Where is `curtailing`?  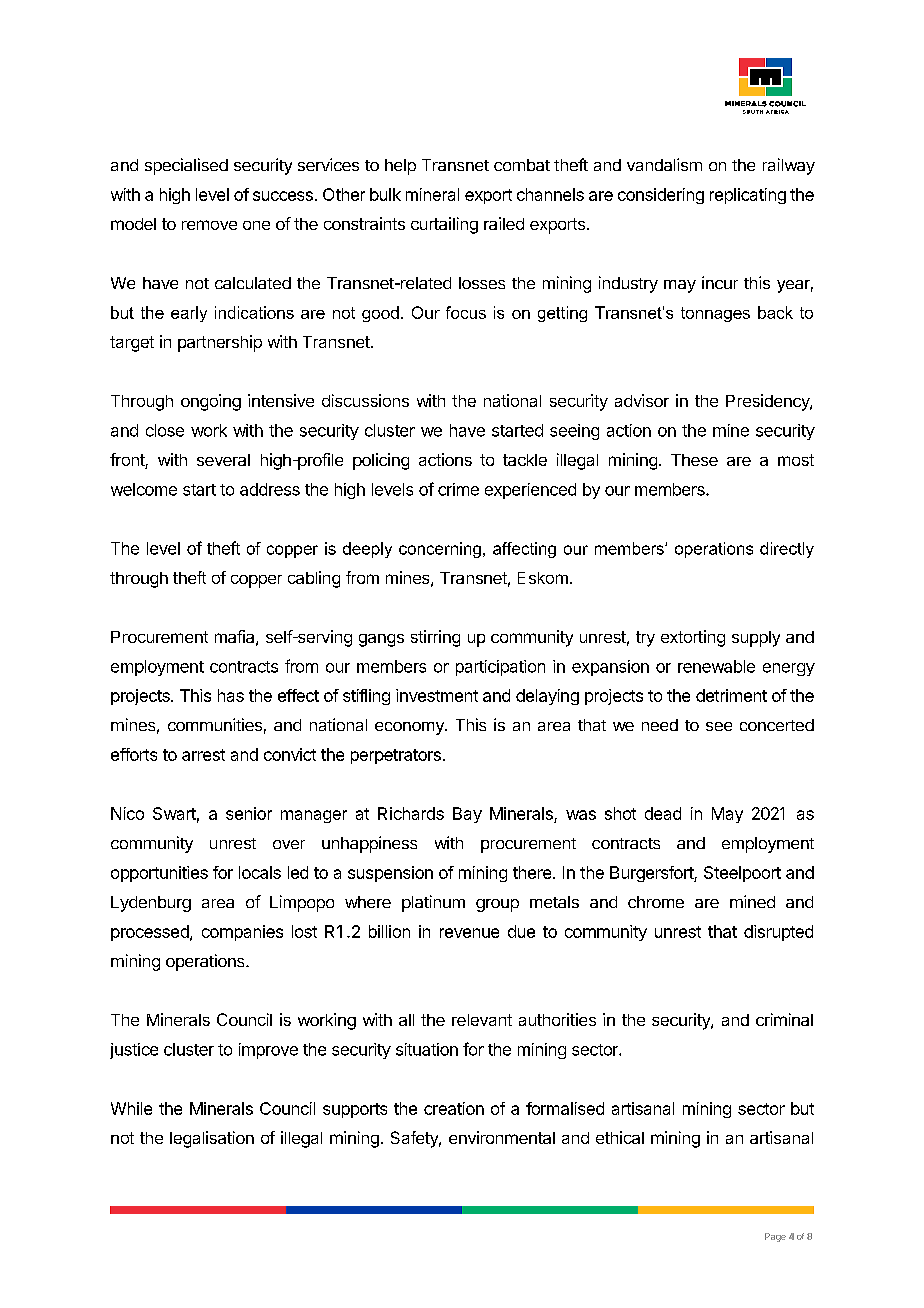 curtailing is located at coordinates (444, 225).
